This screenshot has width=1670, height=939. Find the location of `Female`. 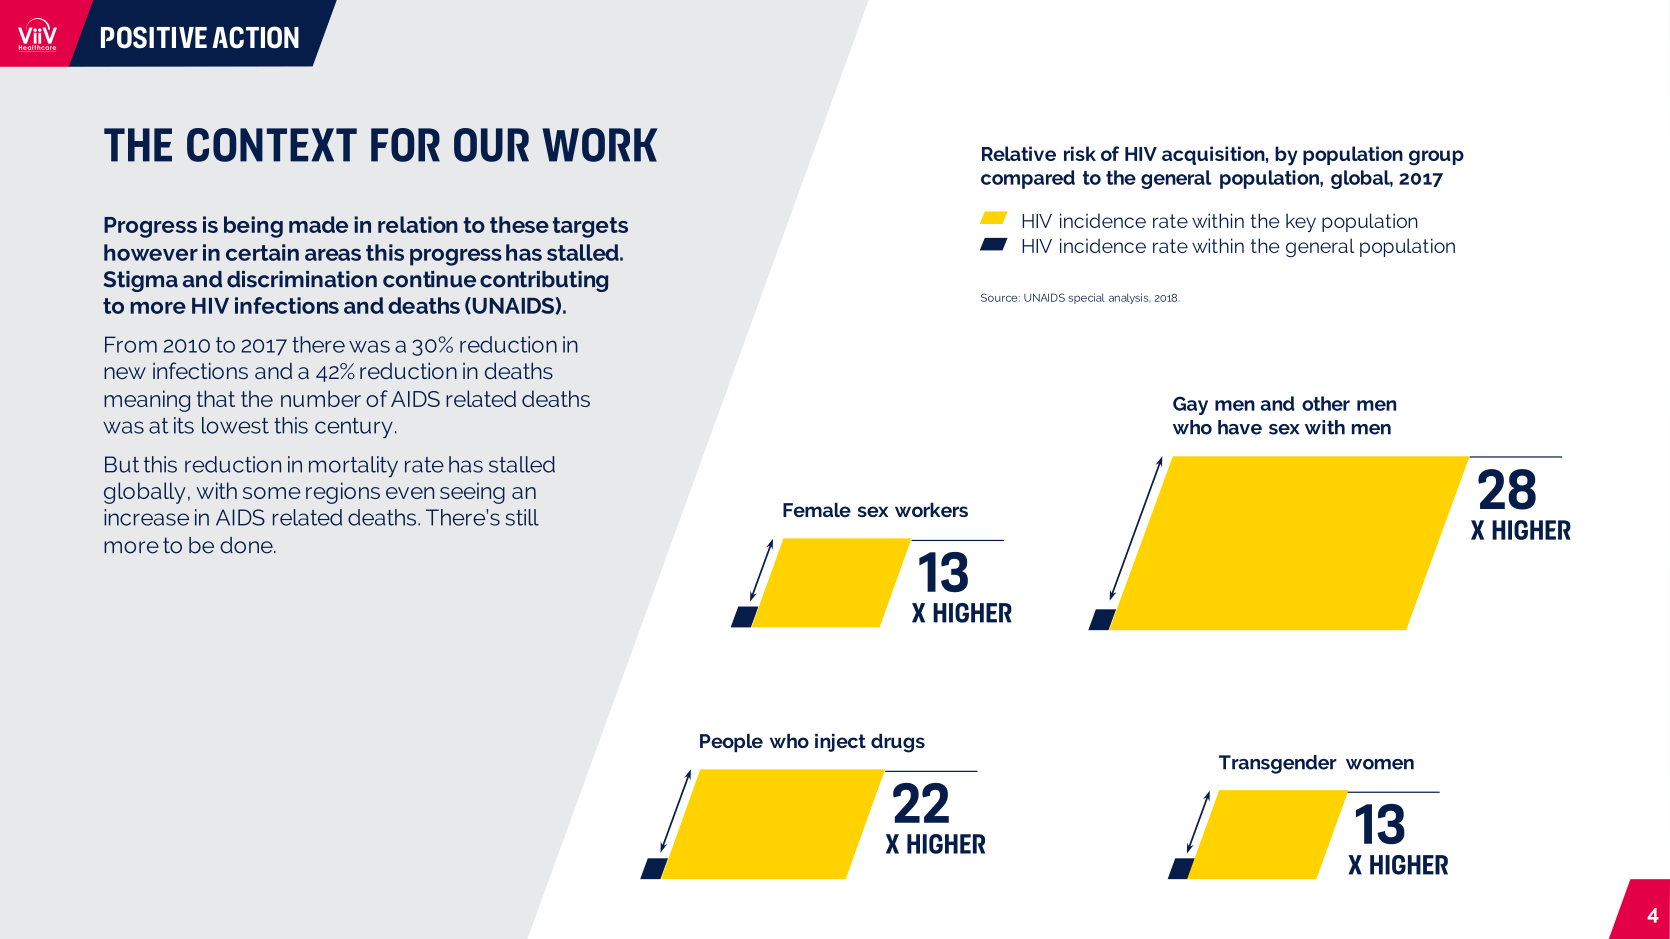

Female is located at coordinates (817, 509).
